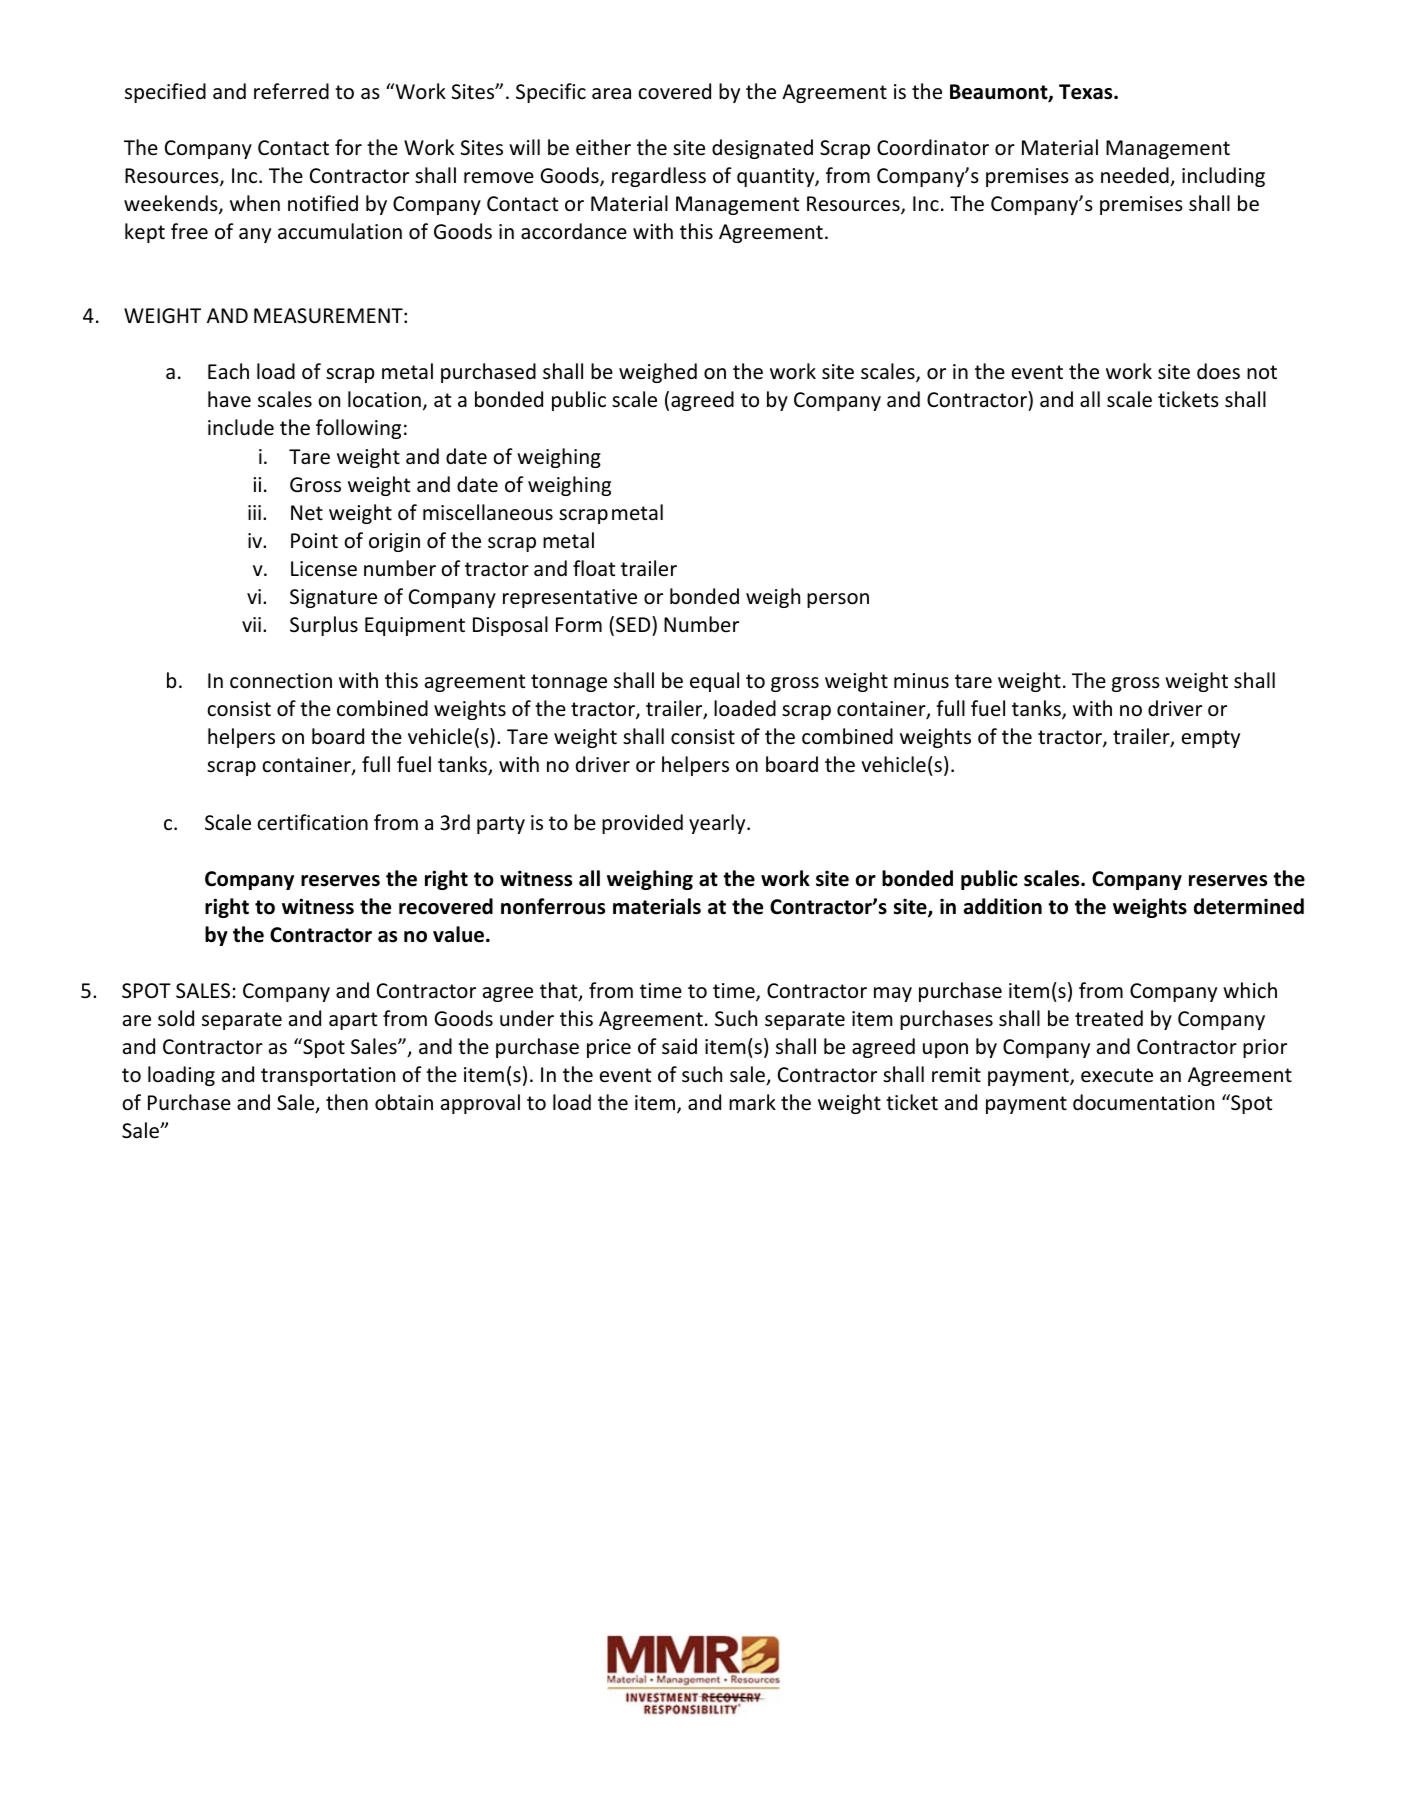 This document has height=1819, width=1406. What do you see at coordinates (291, 91) in the document?
I see `referred` at bounding box center [291, 91].
